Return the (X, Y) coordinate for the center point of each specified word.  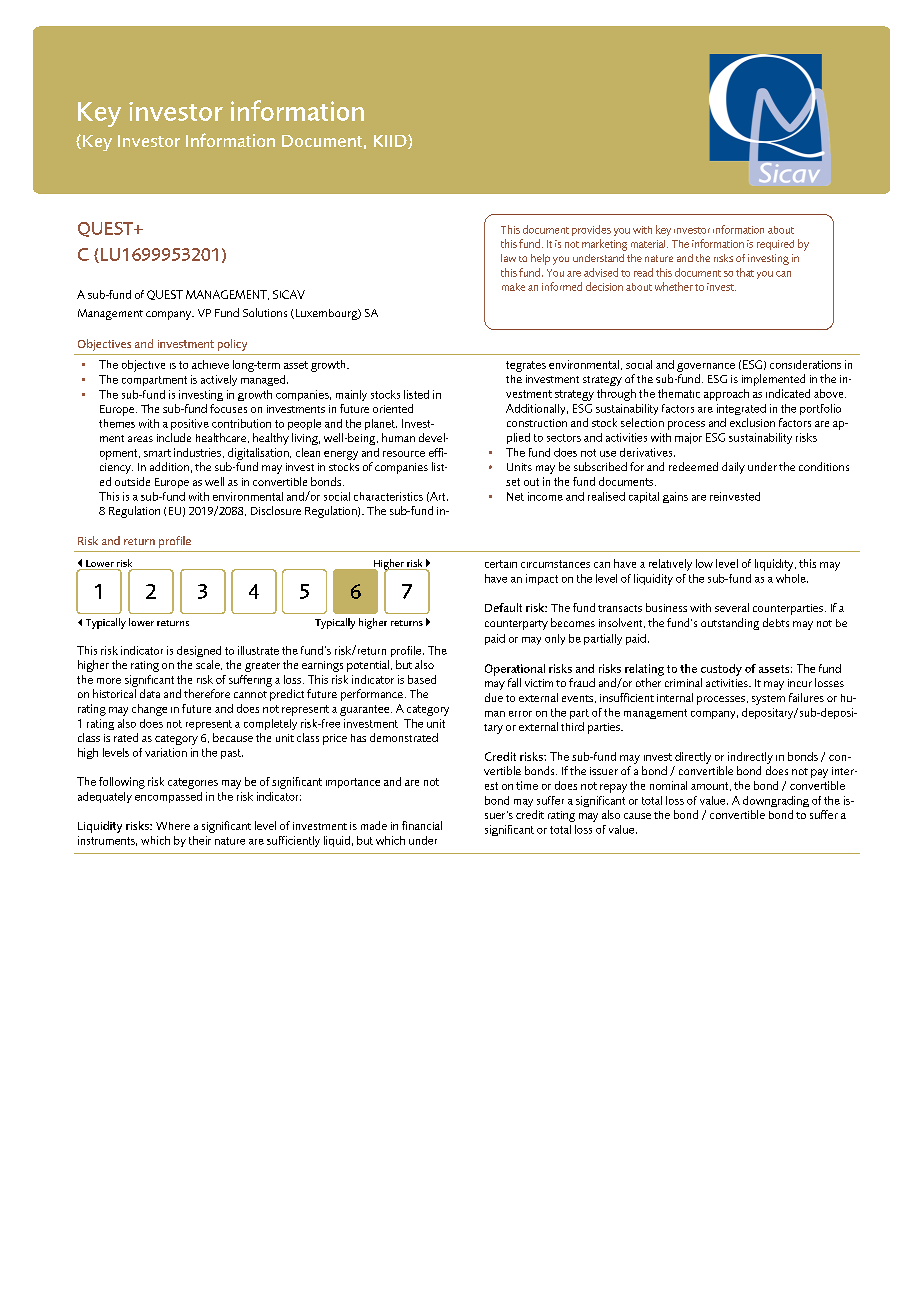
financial (422, 825)
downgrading (776, 801)
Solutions (265, 312)
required (775, 245)
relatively (670, 565)
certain (501, 564)
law (508, 258)
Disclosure (276, 510)
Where (173, 826)
